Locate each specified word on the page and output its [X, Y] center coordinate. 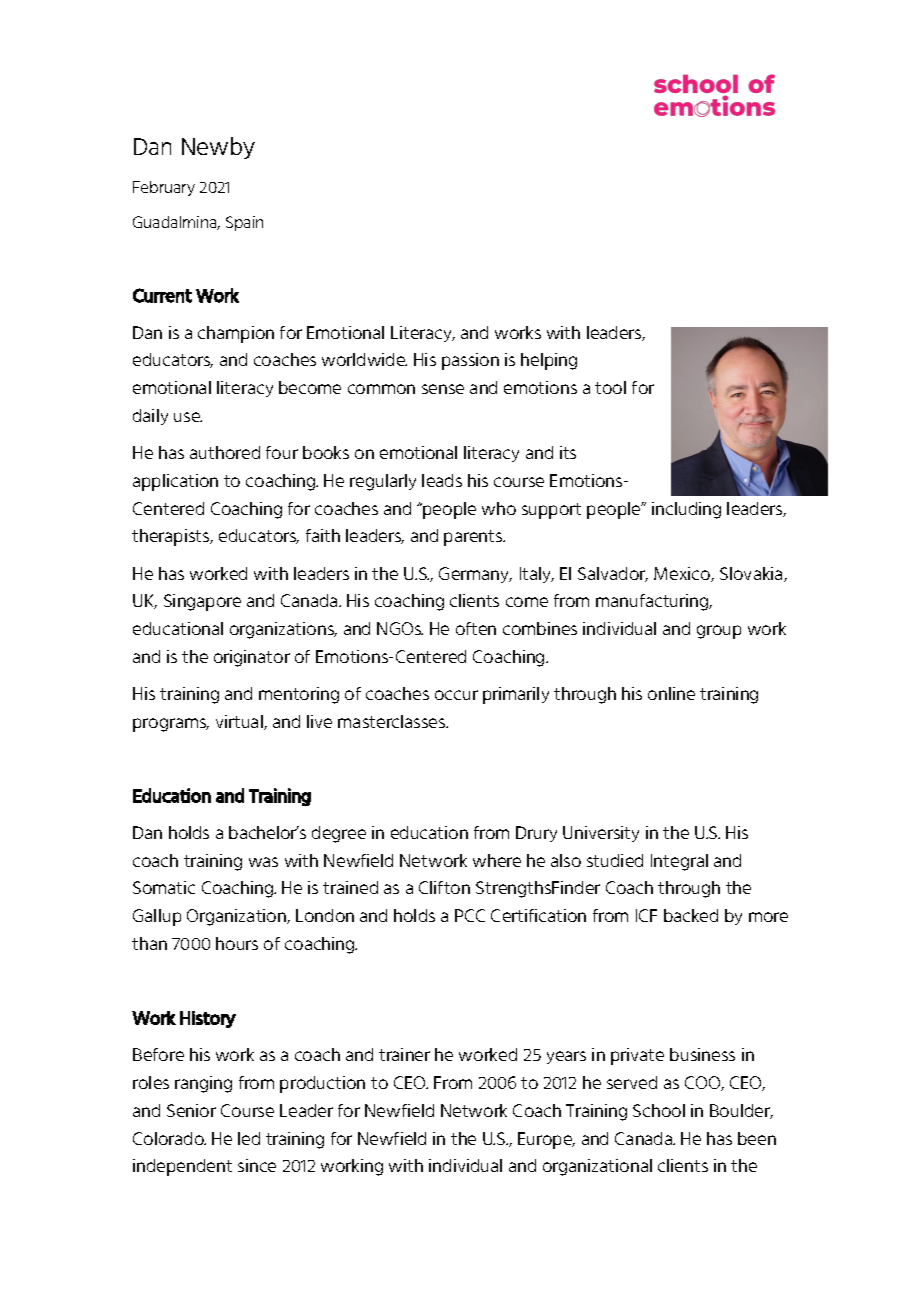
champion [236, 334]
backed [691, 915]
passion [470, 361]
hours [237, 943]
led [249, 1138]
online [671, 693]
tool [610, 387]
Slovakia [752, 574]
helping [549, 361]
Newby [218, 148]
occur [456, 695]
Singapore [202, 602]
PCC [470, 915]
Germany [475, 575]
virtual [240, 722]
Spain [244, 223]
